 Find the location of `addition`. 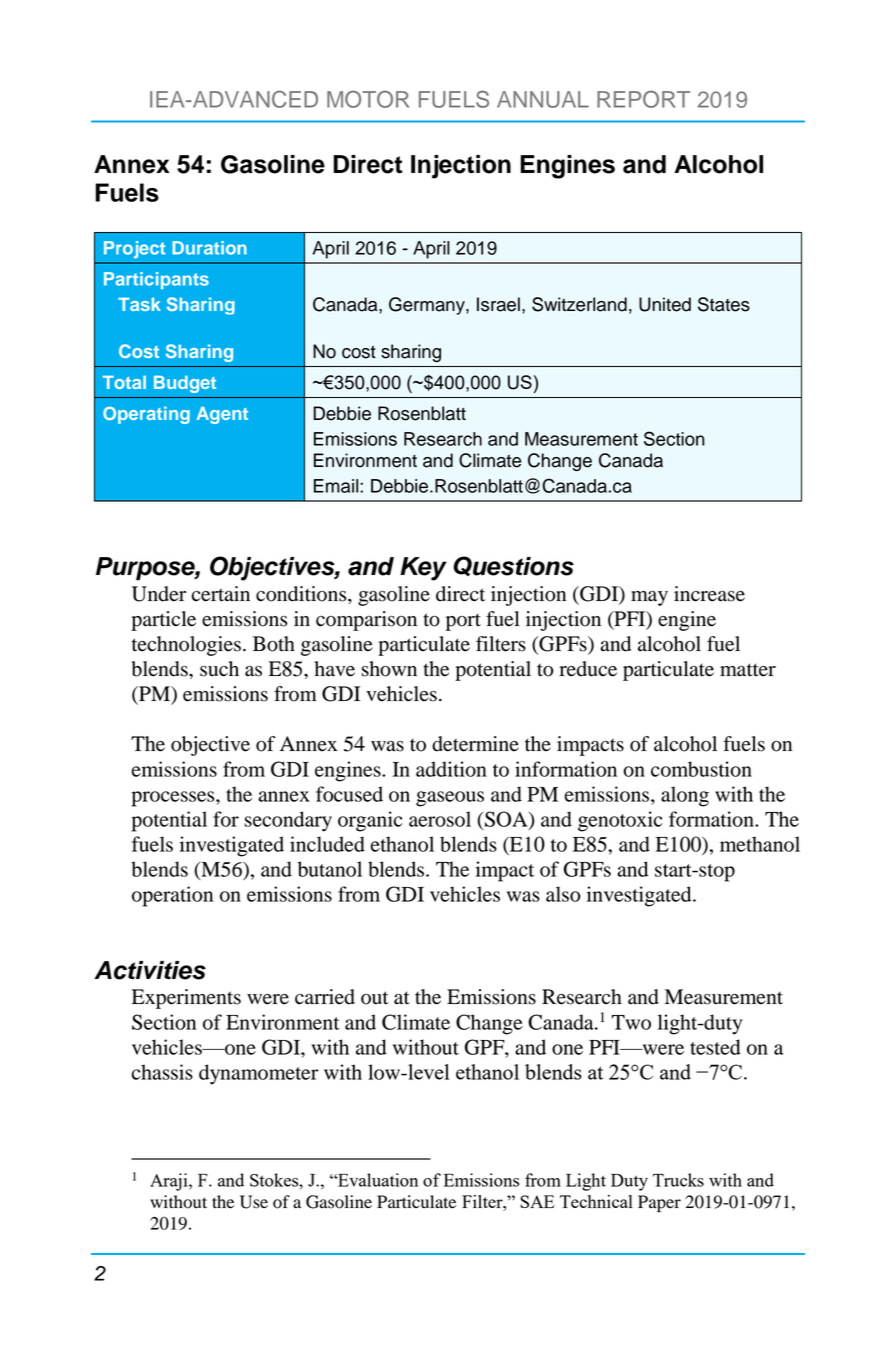

addition is located at coordinates (451, 769).
